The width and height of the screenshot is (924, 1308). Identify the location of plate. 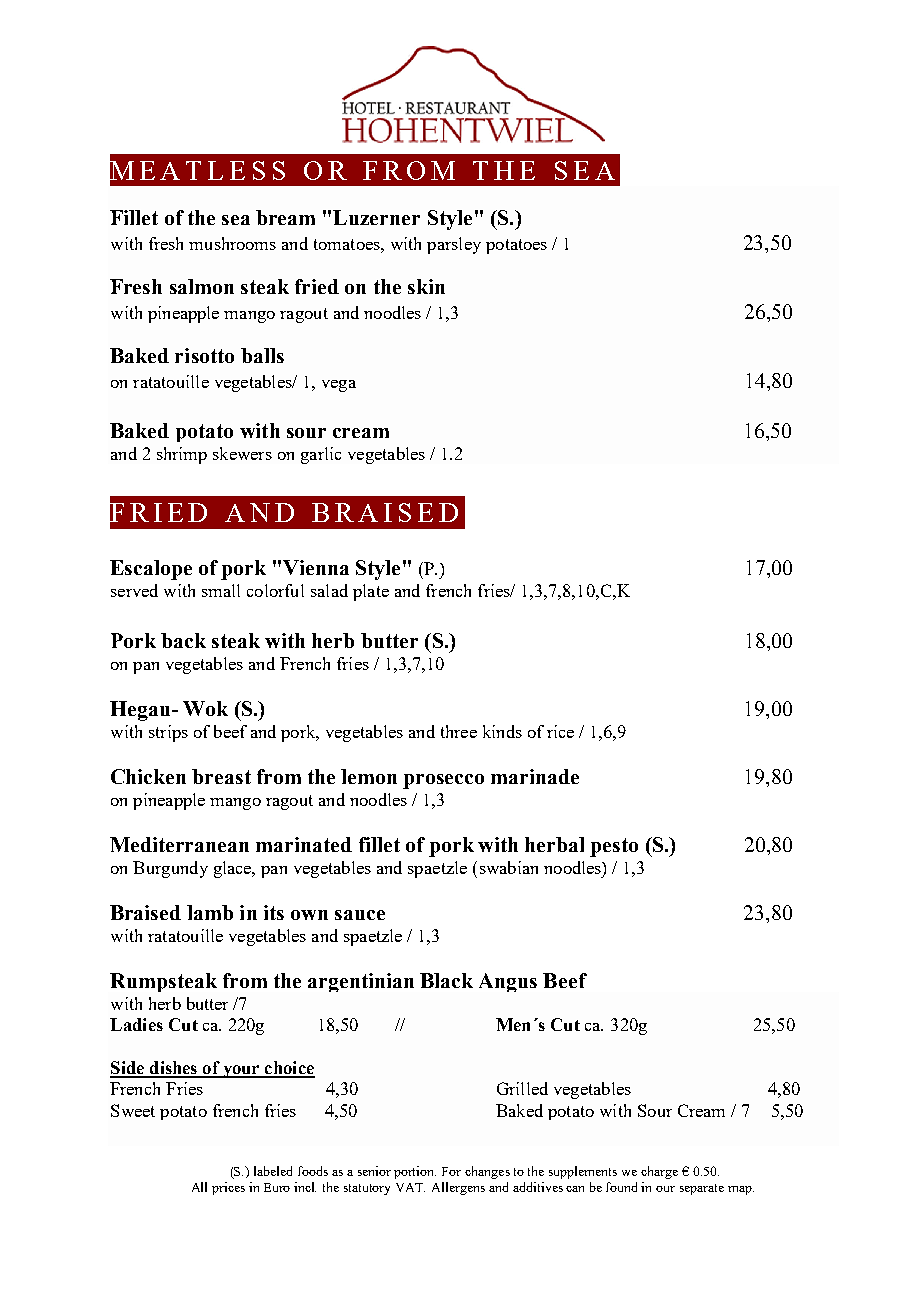
(371, 592).
